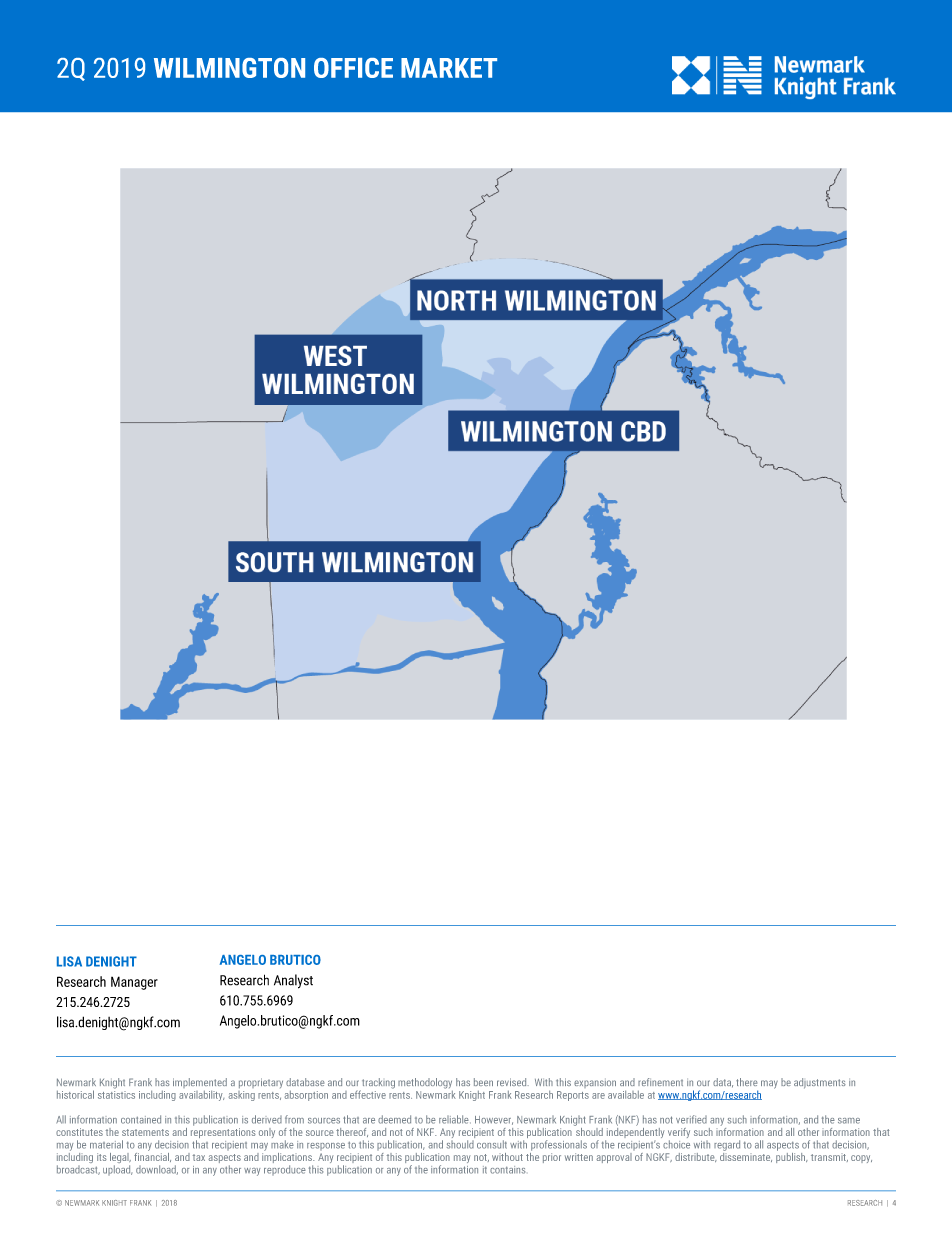 Image resolution: width=952 pixels, height=1233 pixels. Describe the element at coordinates (820, 1083) in the document. I see `adjustments` at that location.
